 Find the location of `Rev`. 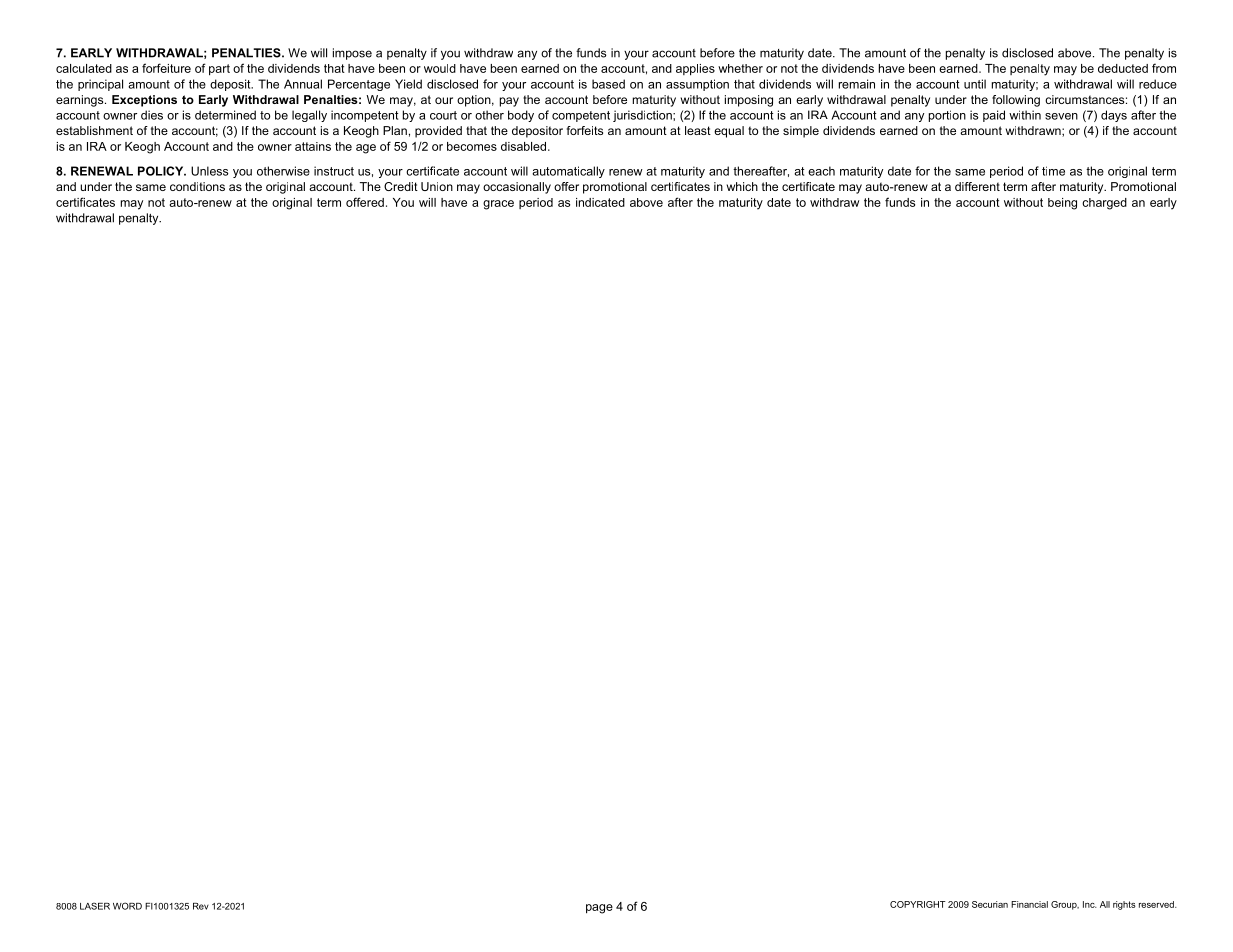

Rev is located at coordinates (201, 906).
